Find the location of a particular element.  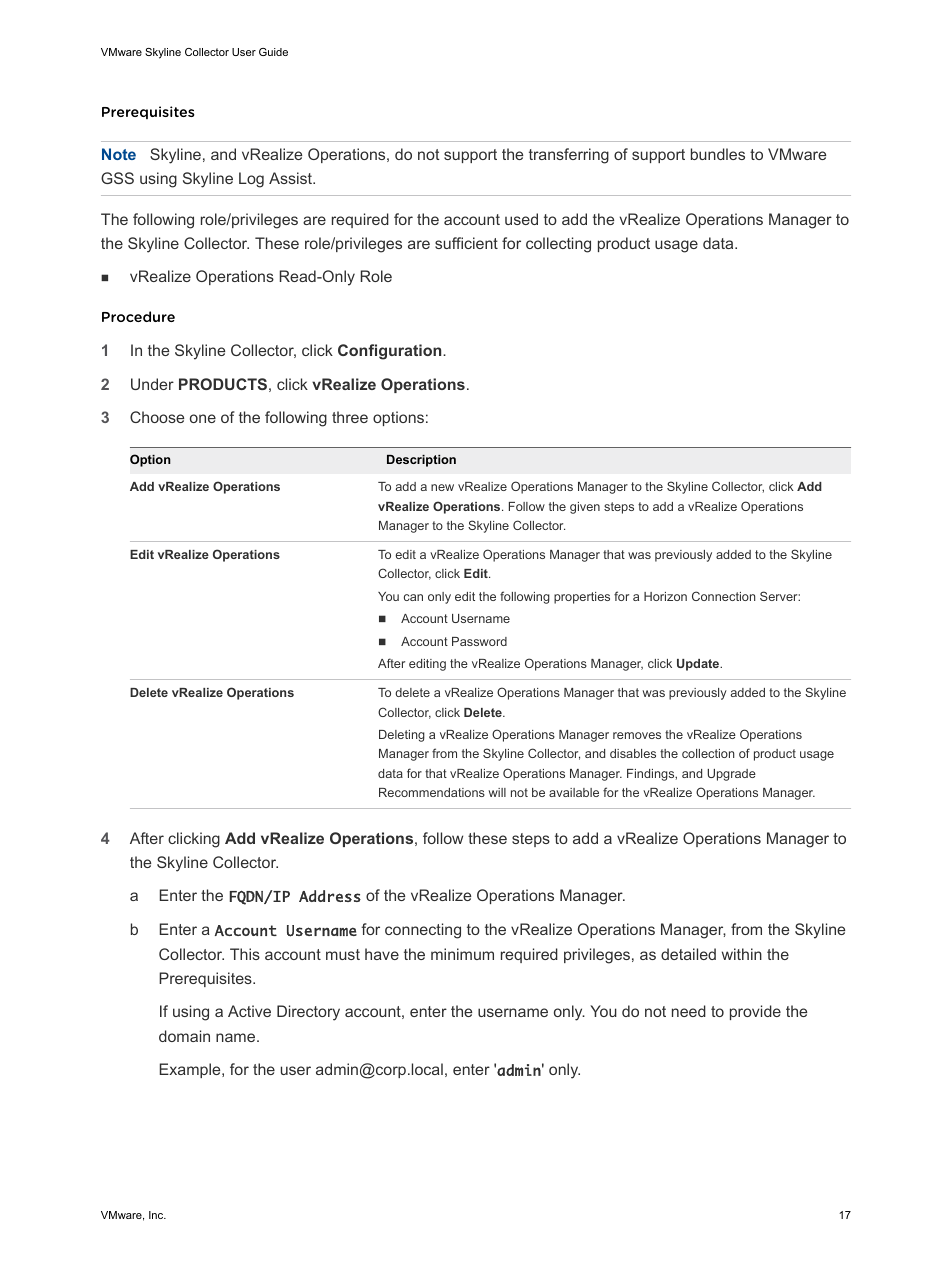

Upgrade is located at coordinates (731, 775).
